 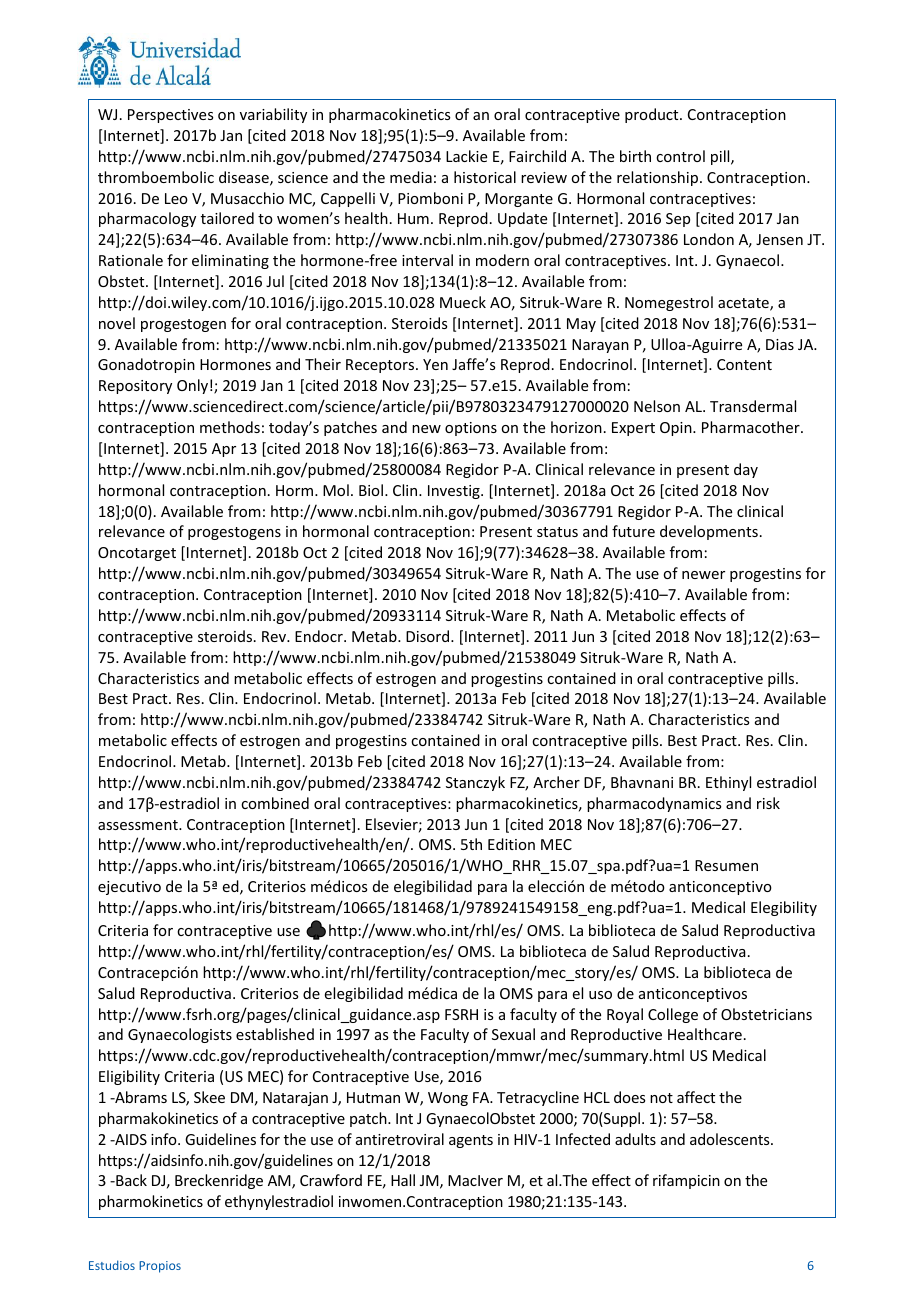 What do you see at coordinates (680, 156) in the screenshot?
I see `control` at bounding box center [680, 156].
